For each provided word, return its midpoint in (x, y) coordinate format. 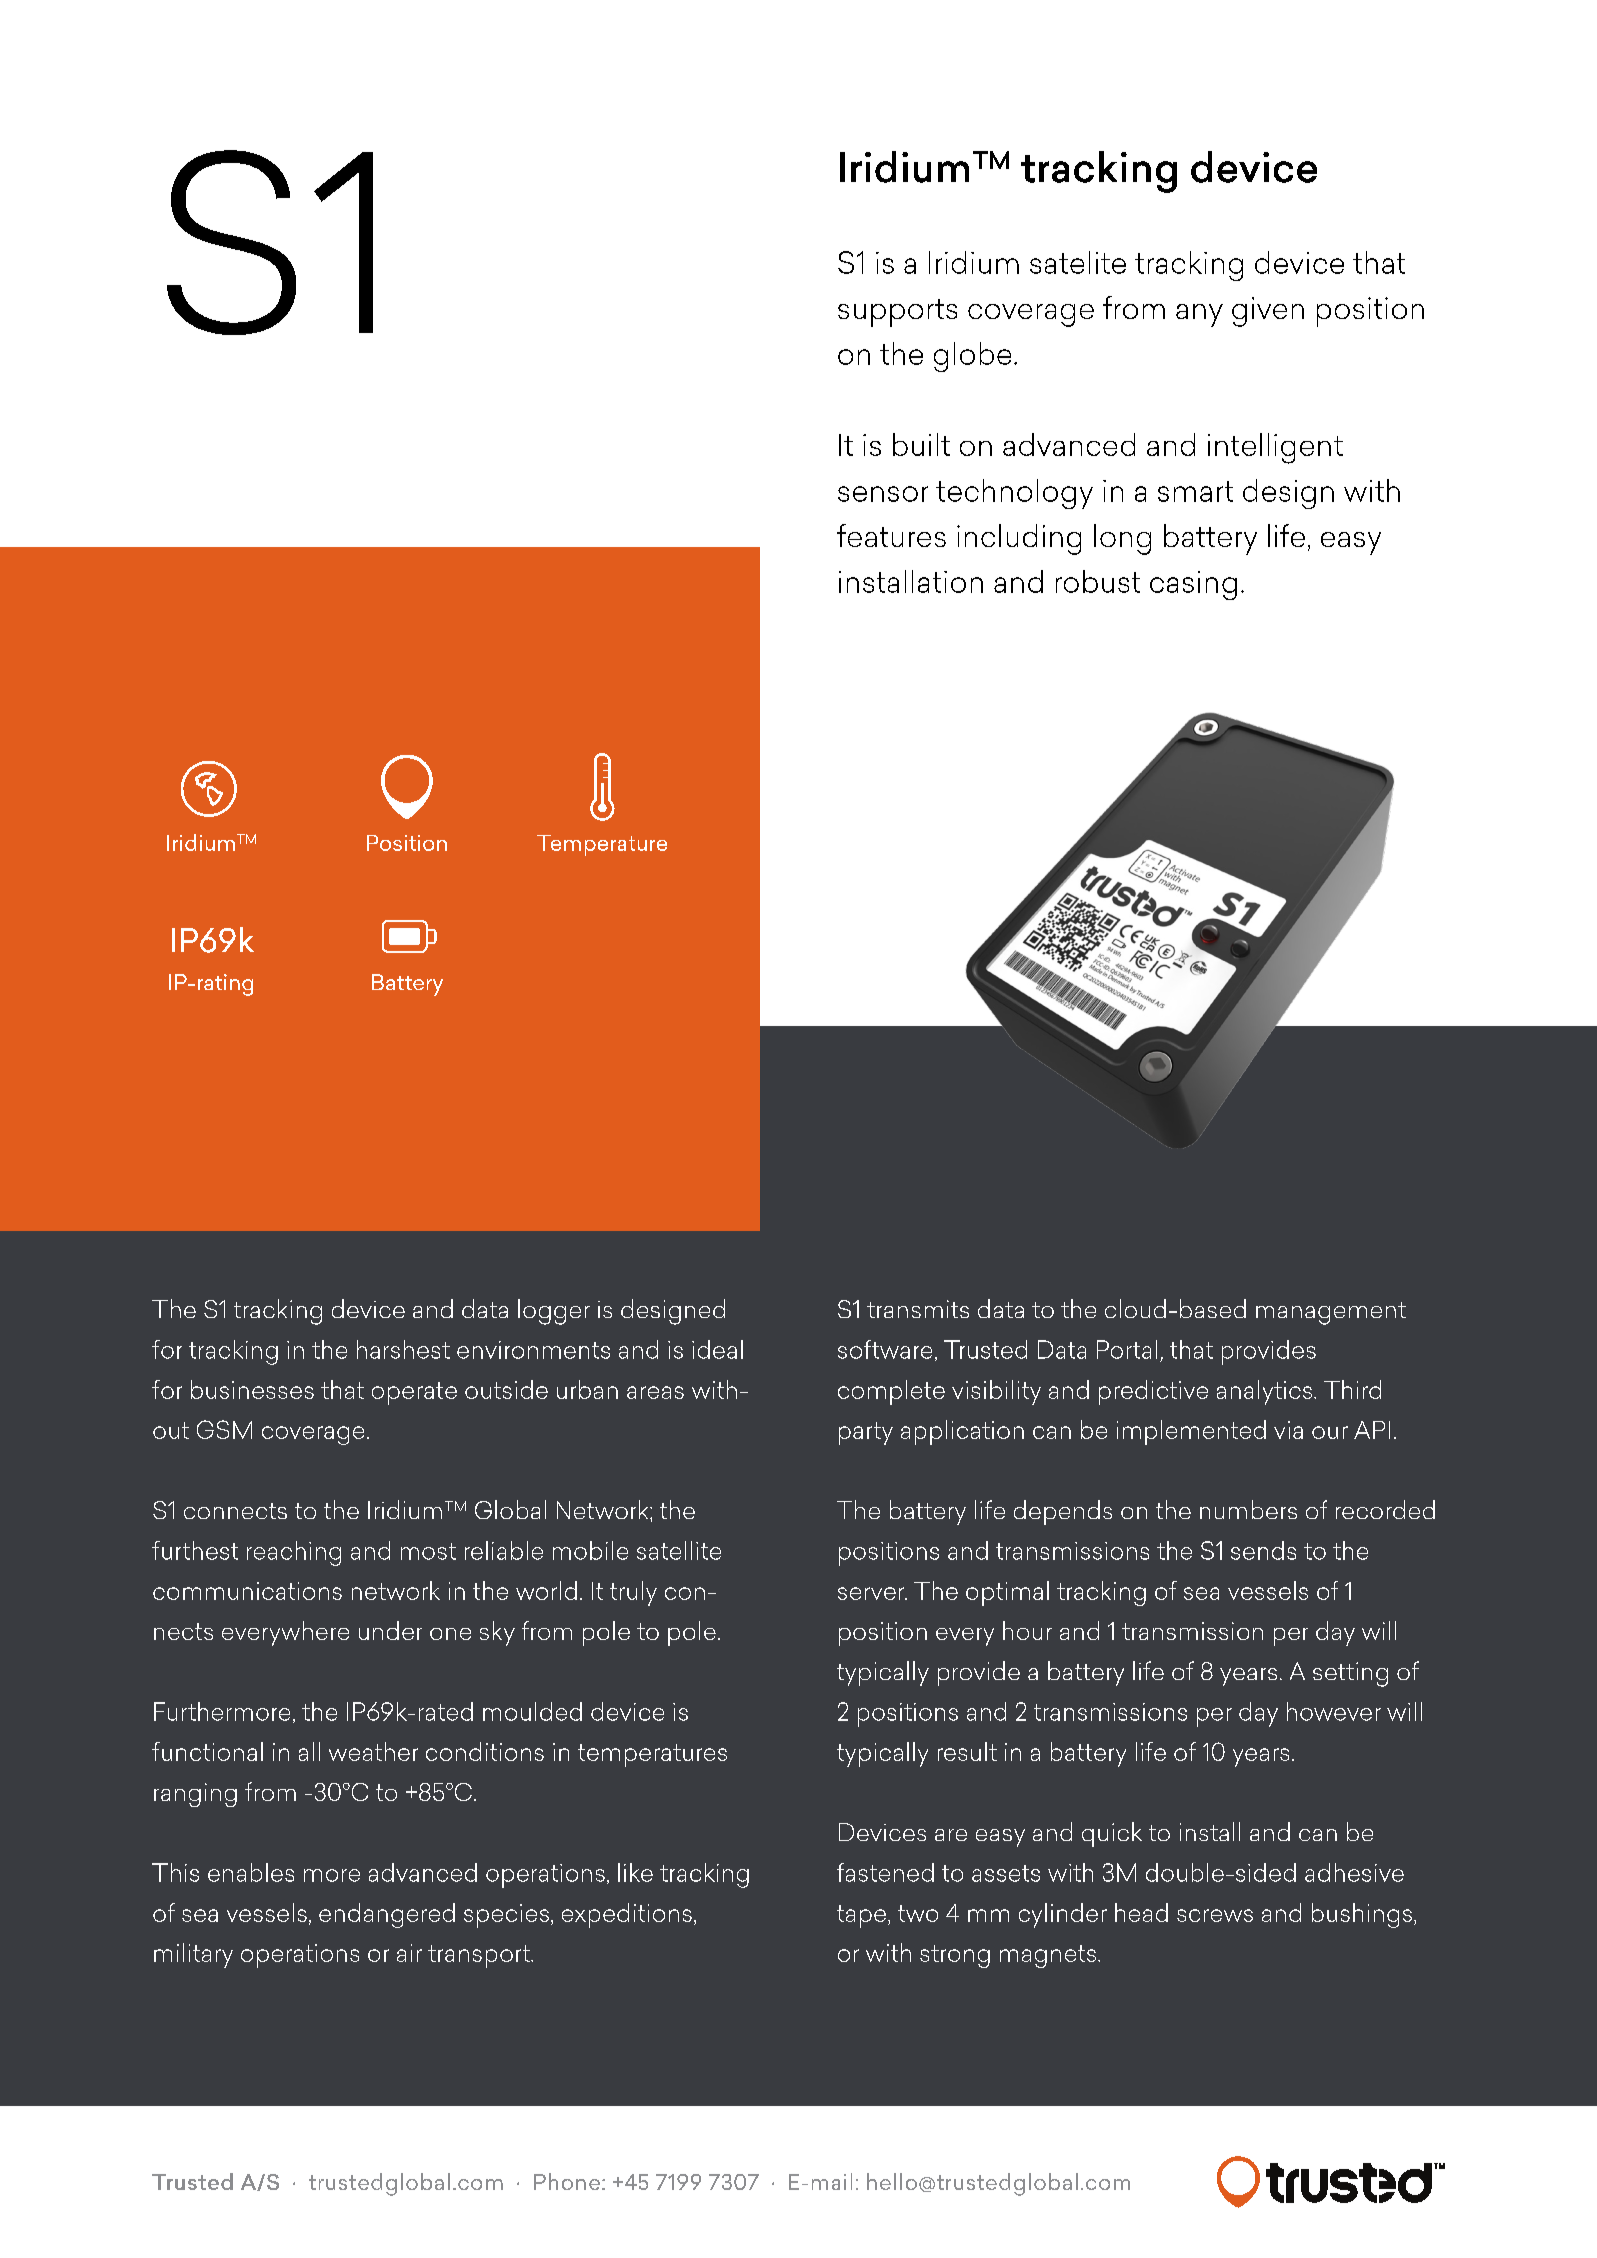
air (409, 1953)
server (872, 1593)
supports (897, 313)
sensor (883, 494)
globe (972, 357)
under (390, 1630)
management (1331, 1313)
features (891, 535)
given (1268, 312)
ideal (717, 1349)
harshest (403, 1349)
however (1334, 1711)
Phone (567, 2181)
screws (1215, 1915)
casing (1193, 585)
